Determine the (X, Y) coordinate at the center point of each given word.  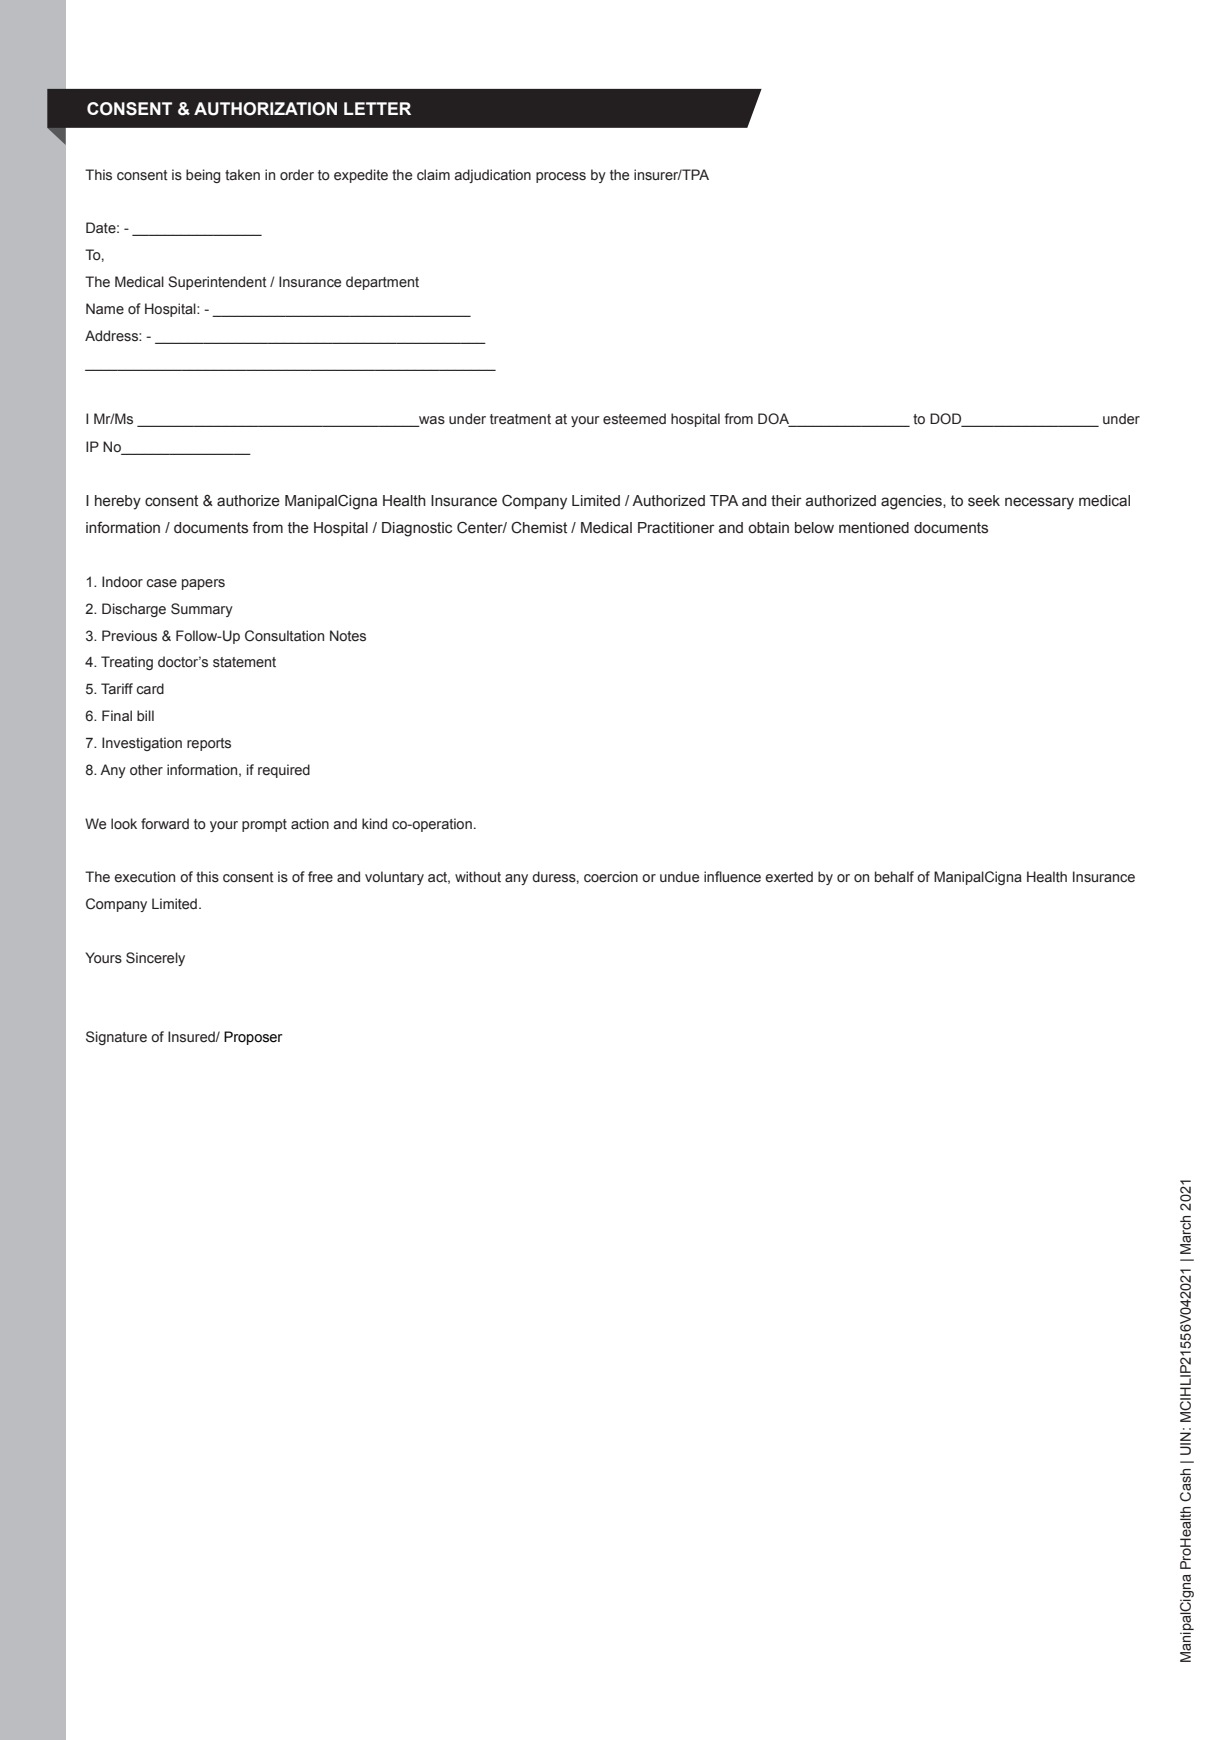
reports (209, 744)
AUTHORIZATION (265, 109)
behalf (894, 876)
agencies (912, 502)
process (561, 177)
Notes (348, 636)
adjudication (493, 176)
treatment (520, 419)
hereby (118, 502)
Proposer (253, 1038)
